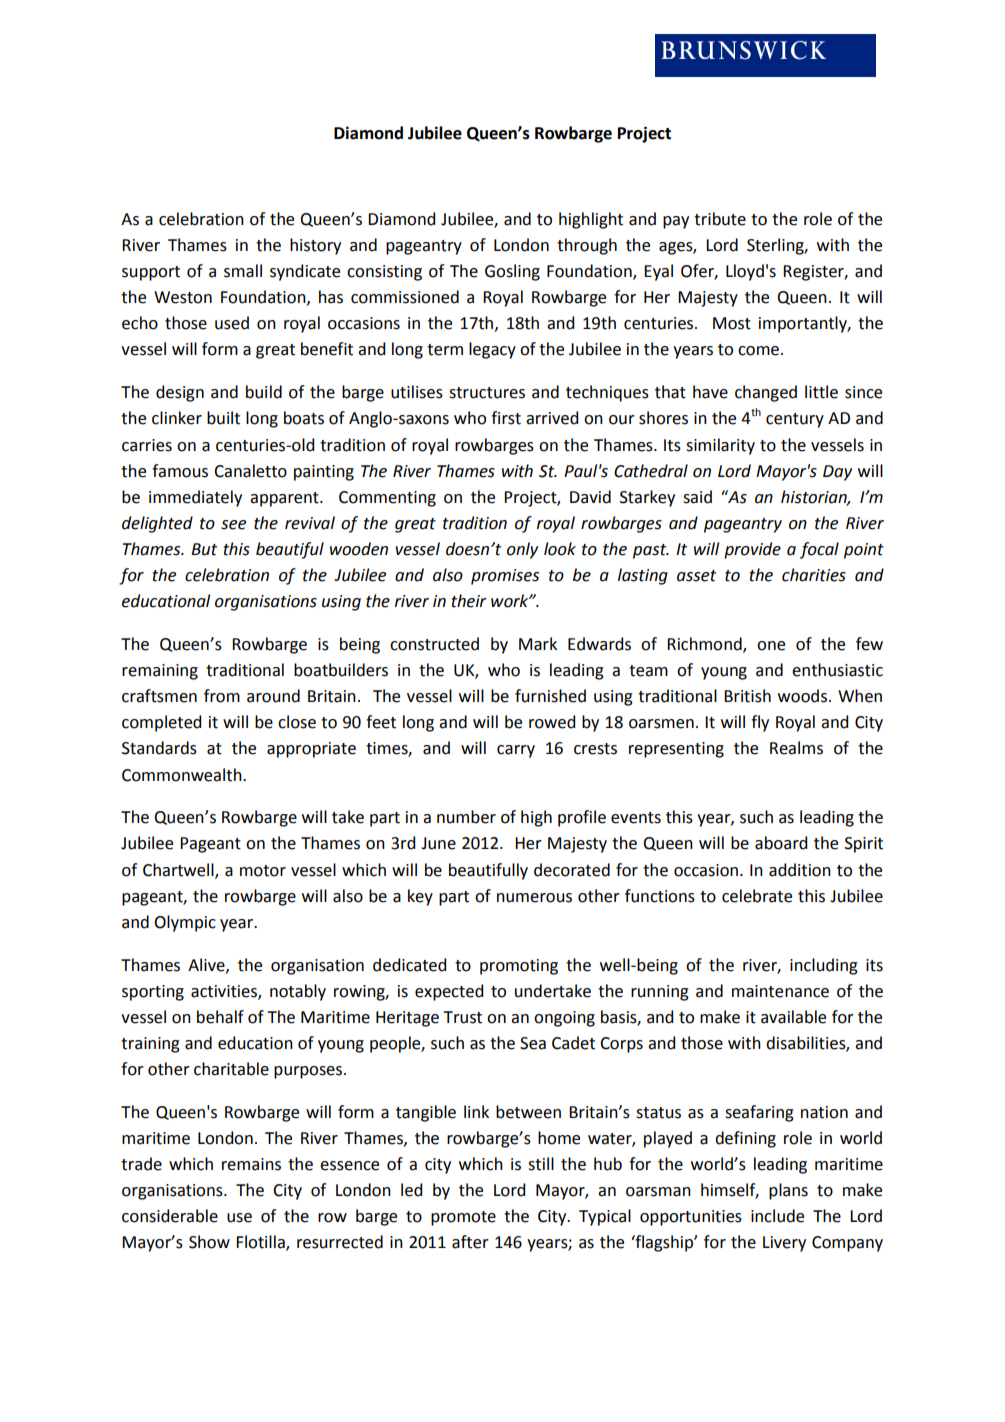  What do you see at coordinates (243, 271) in the screenshot?
I see `small` at bounding box center [243, 271].
